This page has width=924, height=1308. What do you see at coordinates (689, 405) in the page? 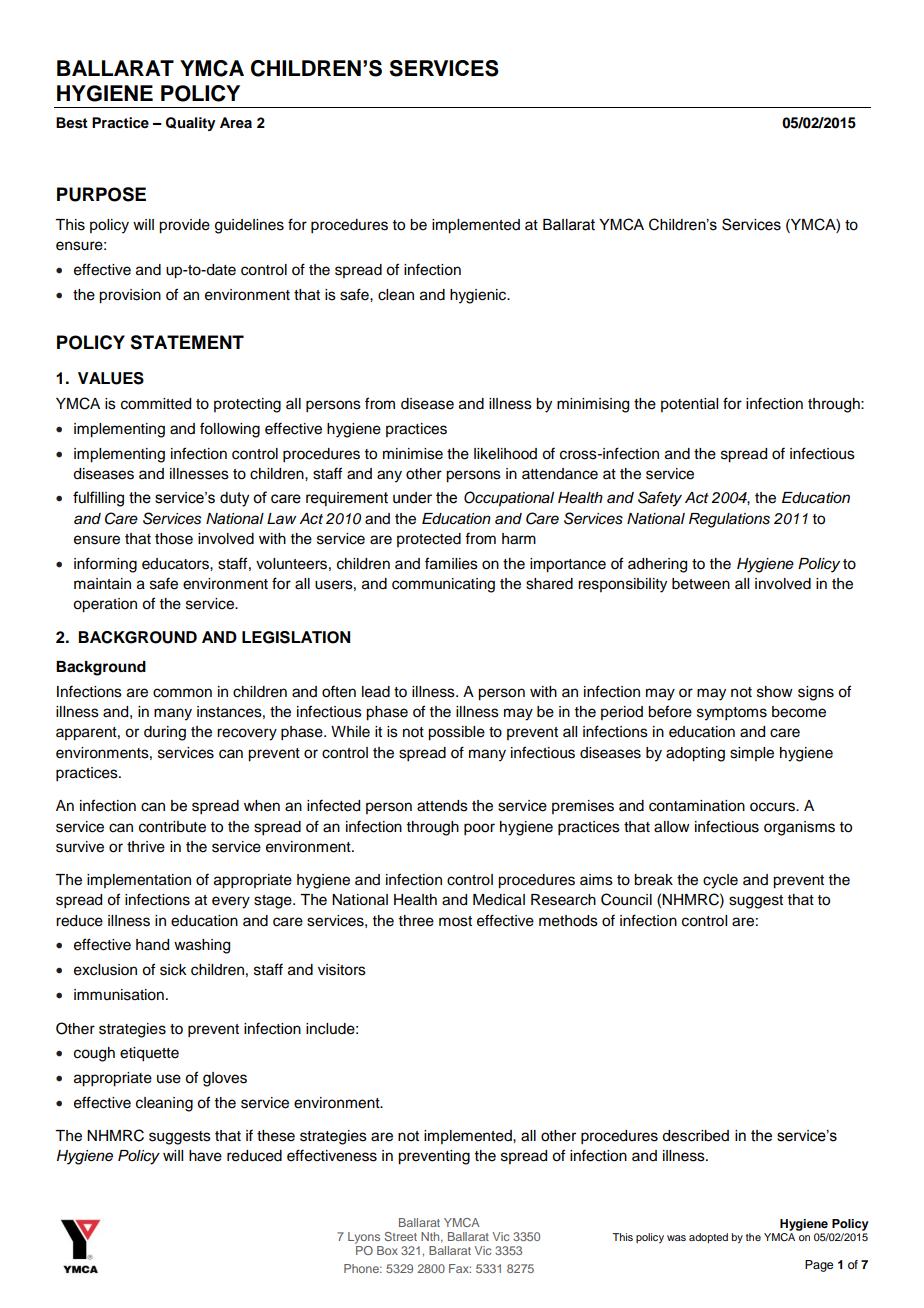
I see `potential` at bounding box center [689, 405].
